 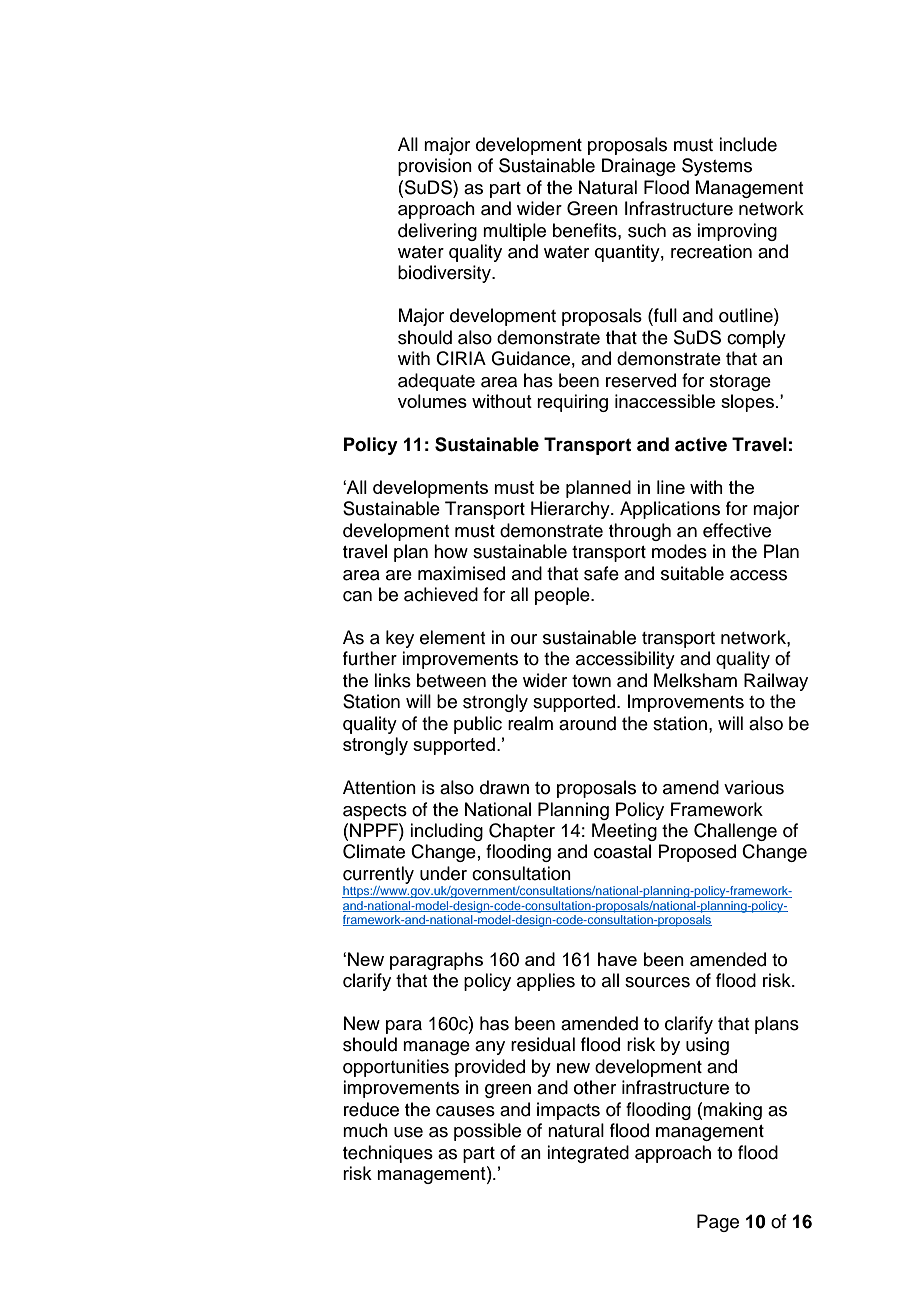 What do you see at coordinates (392, 680) in the screenshot?
I see `links` at bounding box center [392, 680].
